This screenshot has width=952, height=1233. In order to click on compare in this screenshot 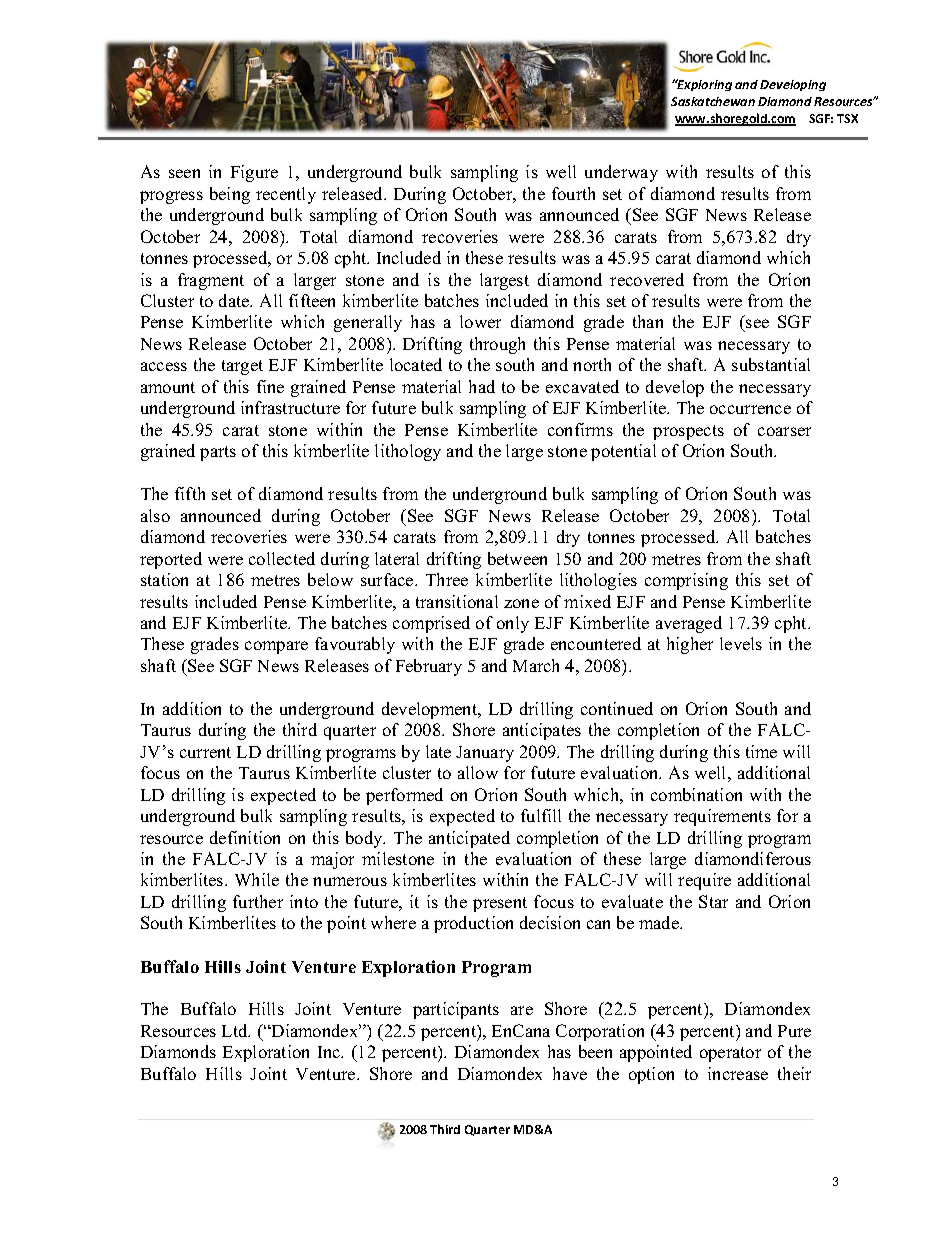, I will do `click(276, 647)`.
